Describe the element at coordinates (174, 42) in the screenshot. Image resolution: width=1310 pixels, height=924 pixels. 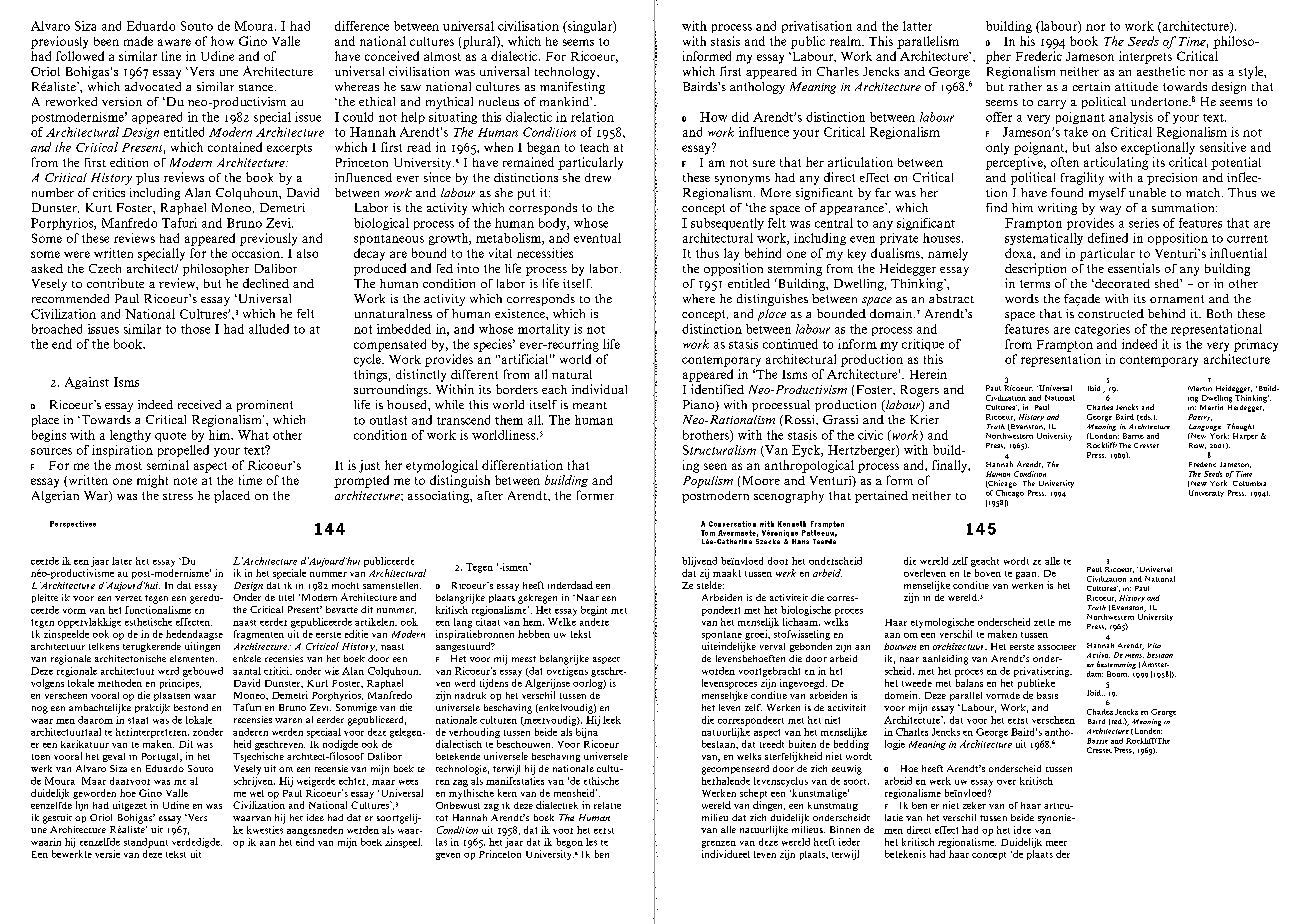
I see `aware` at that location.
